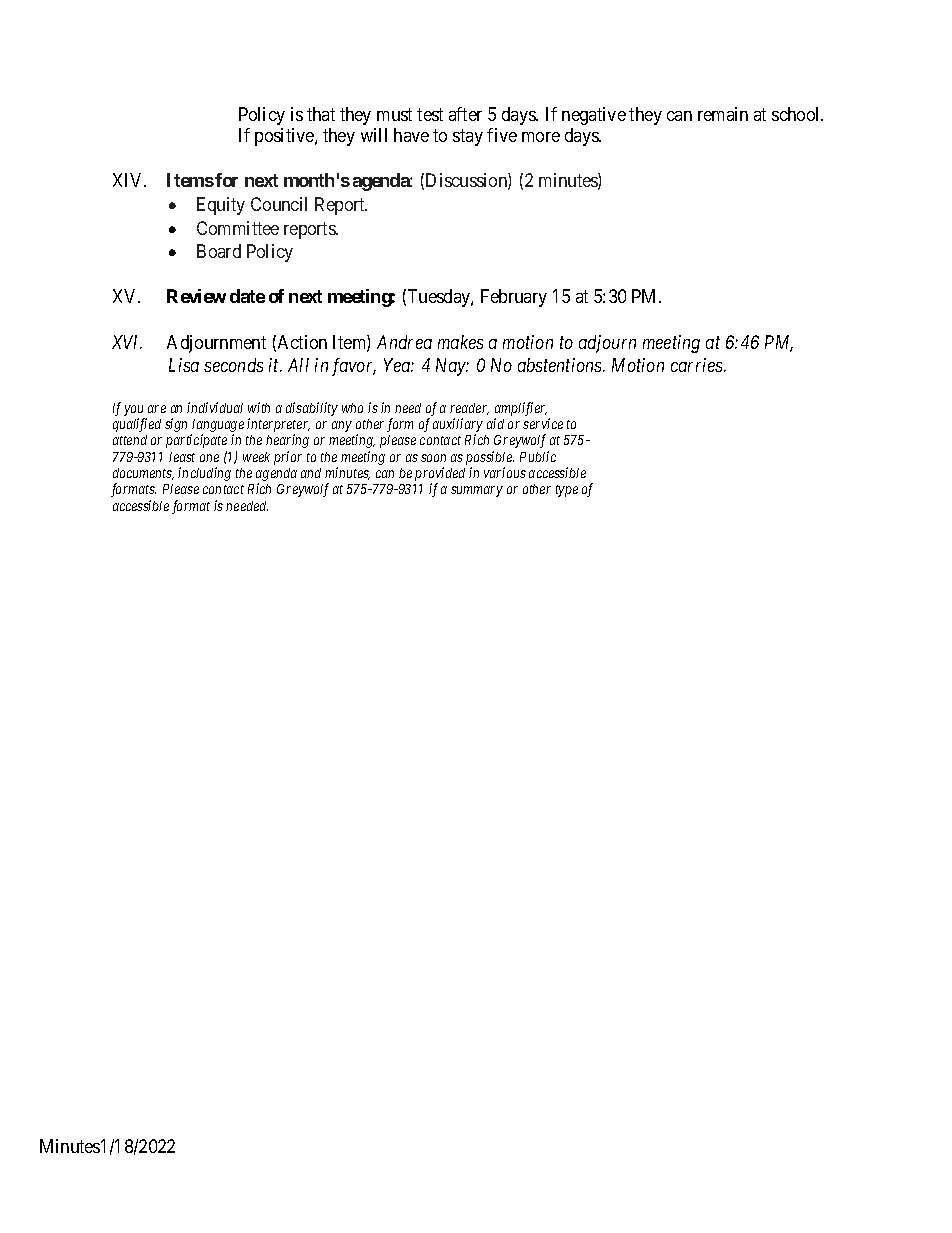 The height and width of the document is (1233, 952). Describe the element at coordinates (465, 114) in the document. I see `after` at that location.
